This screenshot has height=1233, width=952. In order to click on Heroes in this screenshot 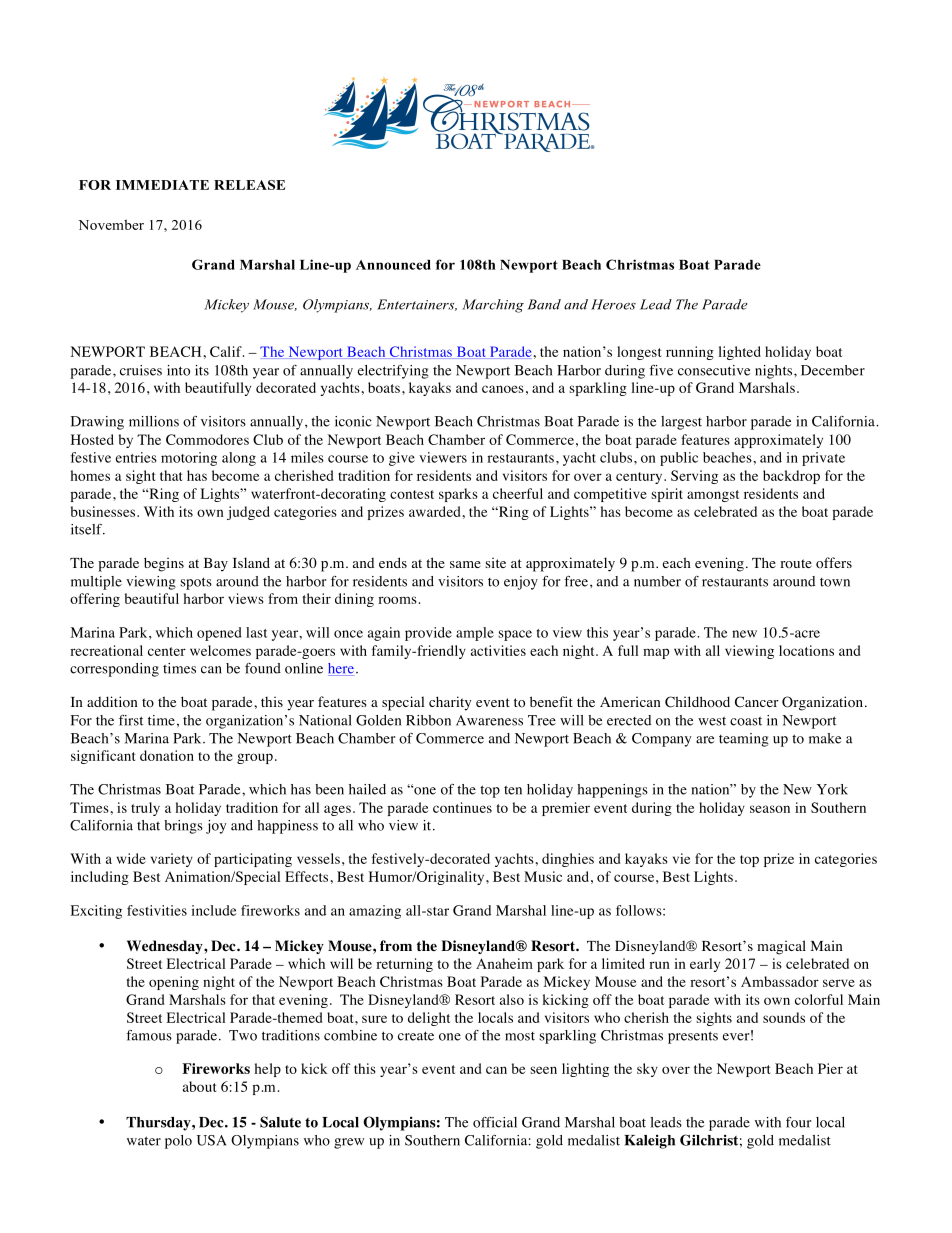, I will do `click(613, 304)`.
